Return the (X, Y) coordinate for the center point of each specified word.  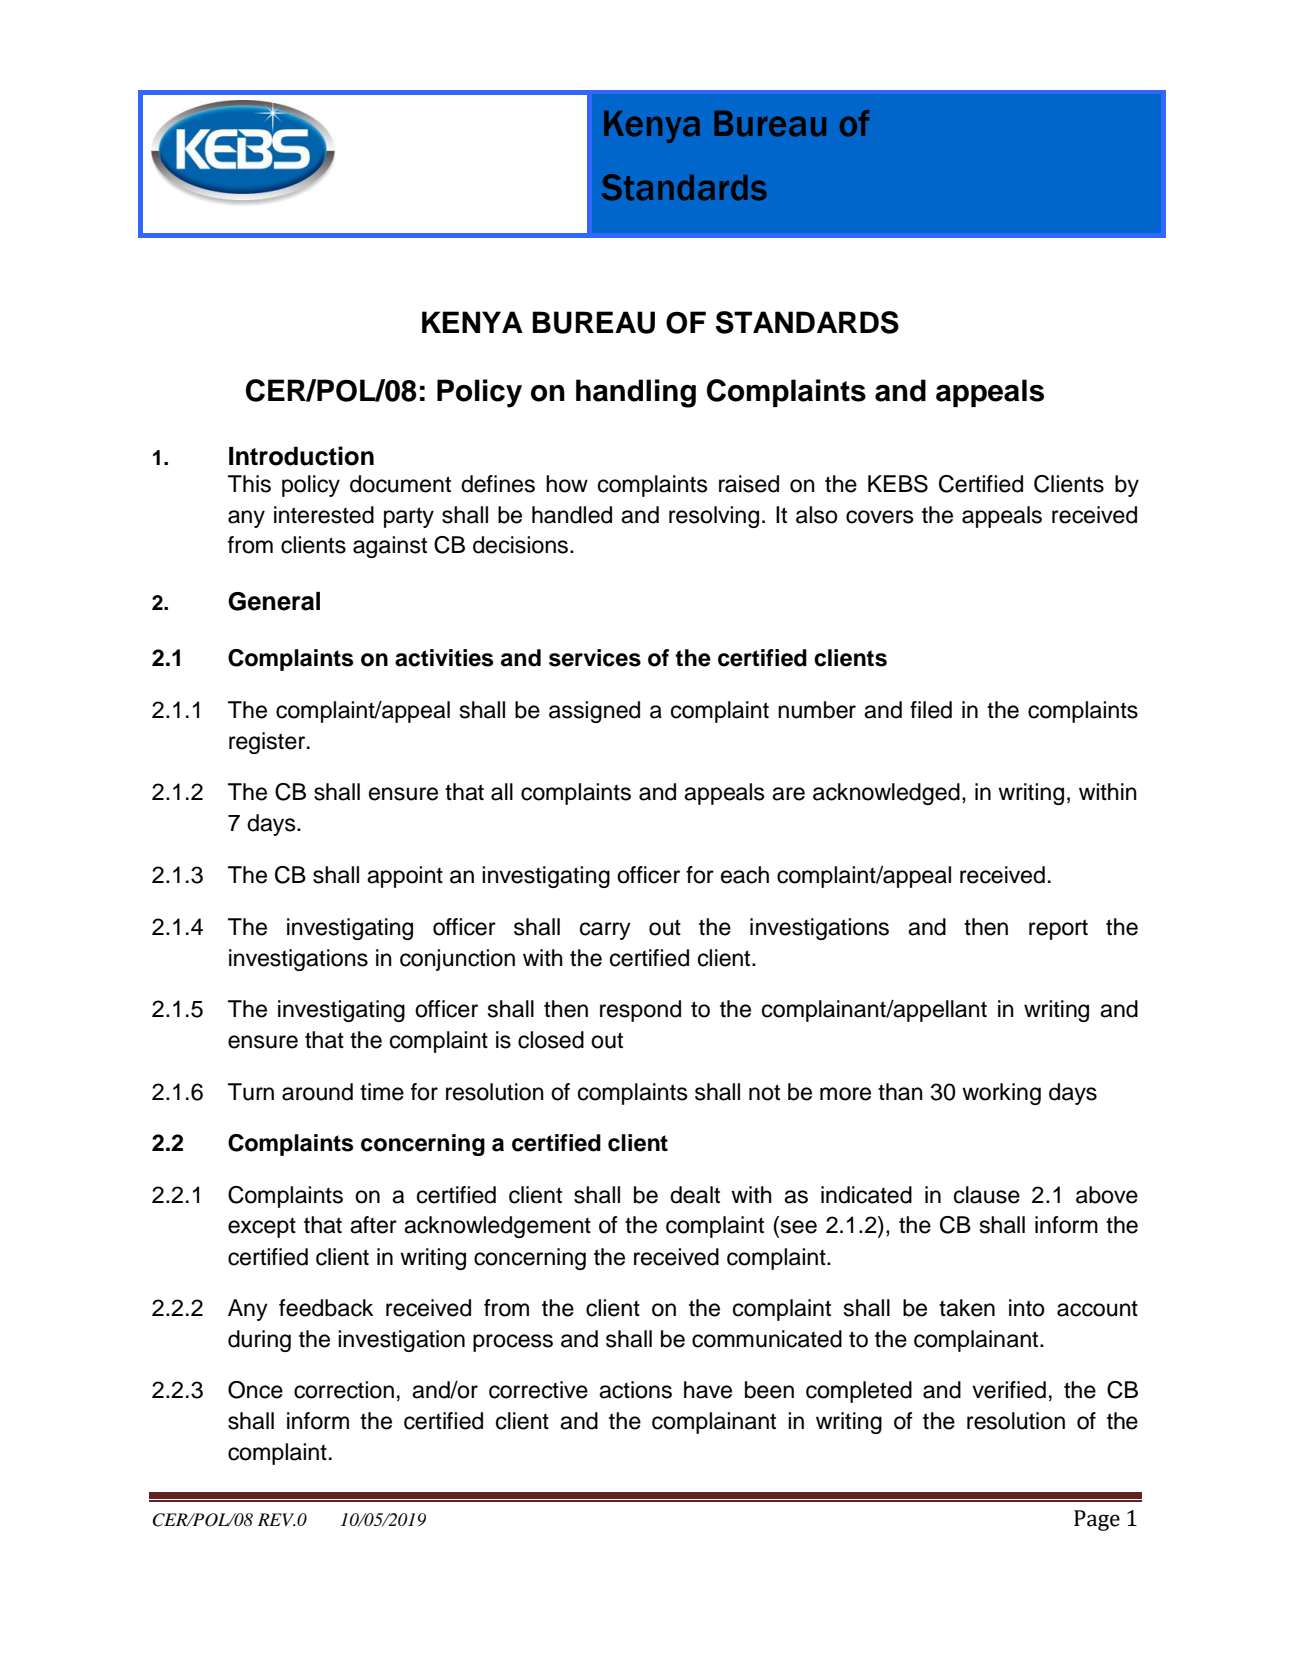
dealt (695, 1195)
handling (636, 393)
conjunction (457, 960)
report (1058, 929)
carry (605, 931)
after (373, 1225)
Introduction (301, 456)
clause (987, 1195)
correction (344, 1390)
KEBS (898, 484)
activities (444, 658)
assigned (594, 712)
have (708, 1390)
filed (931, 710)
